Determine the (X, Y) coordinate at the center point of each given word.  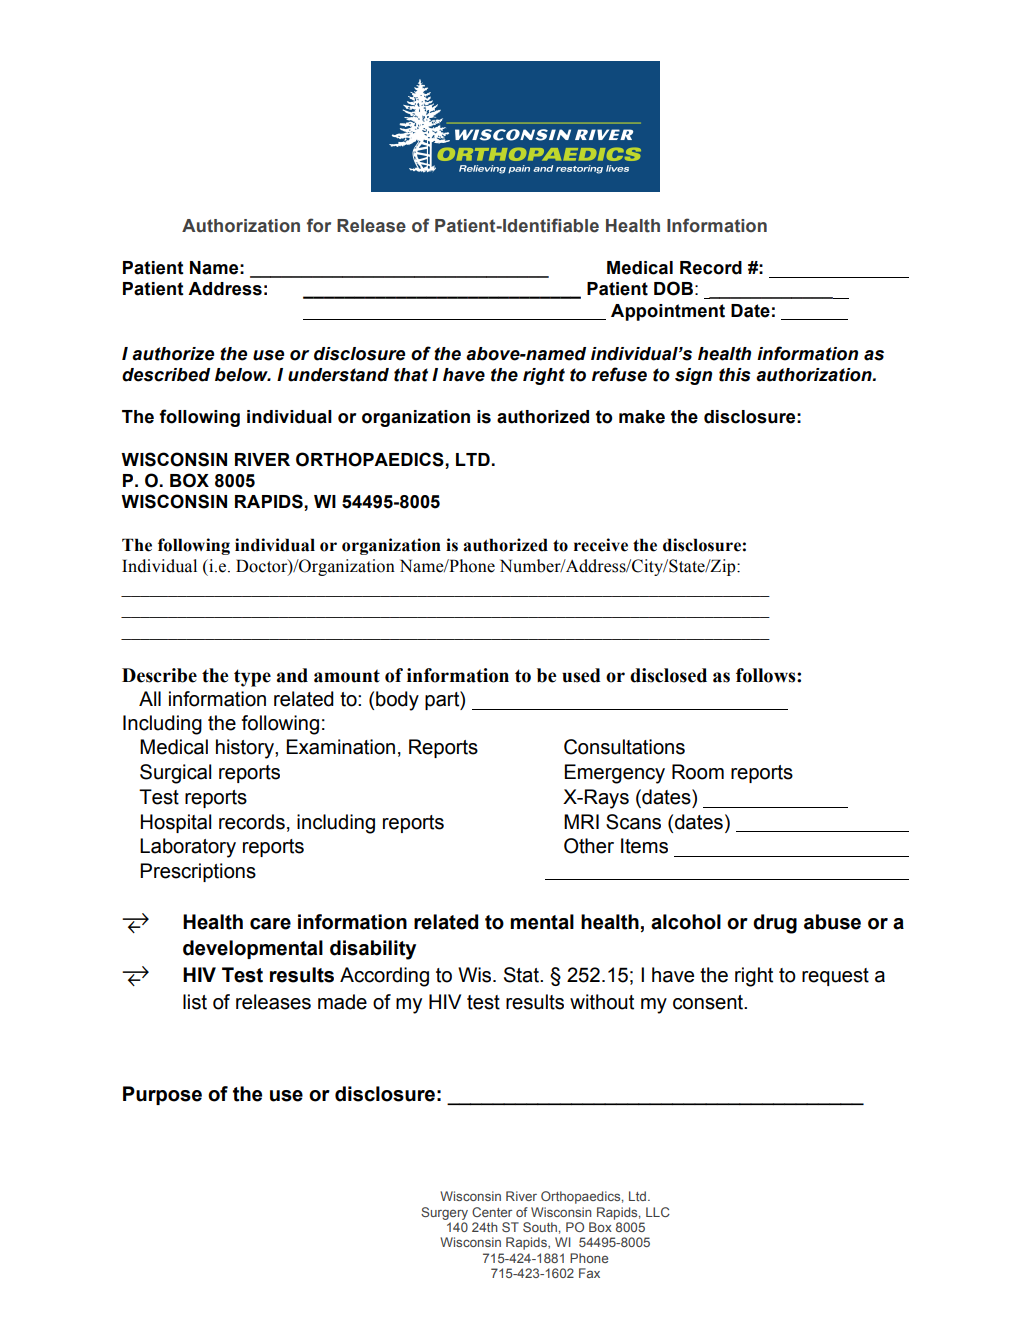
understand (338, 375)
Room (698, 772)
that (411, 375)
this (735, 375)
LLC (658, 1212)
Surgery (444, 1213)
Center (492, 1212)
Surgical (175, 774)
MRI (581, 821)
